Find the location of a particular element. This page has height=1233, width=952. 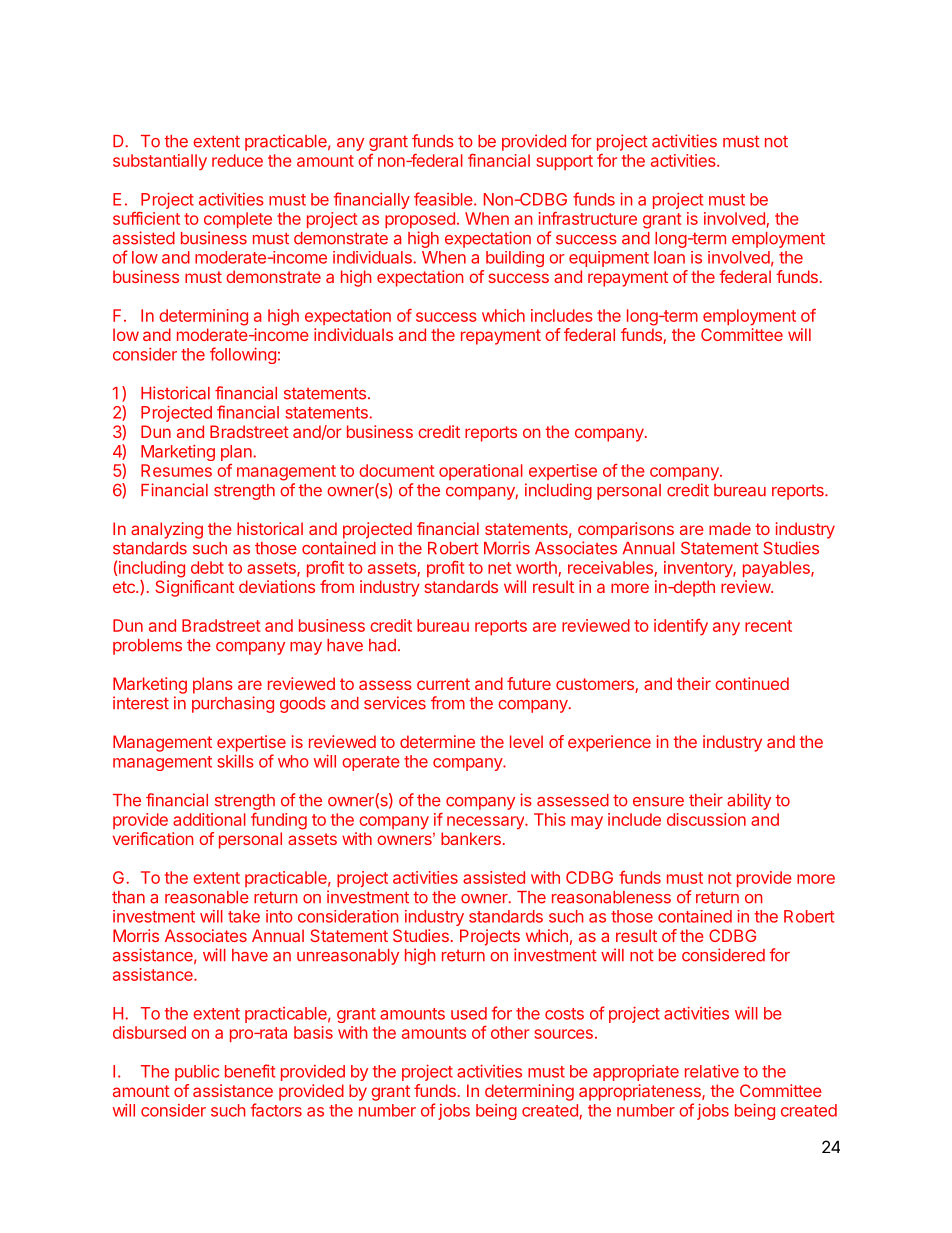

proposed is located at coordinates (421, 220).
